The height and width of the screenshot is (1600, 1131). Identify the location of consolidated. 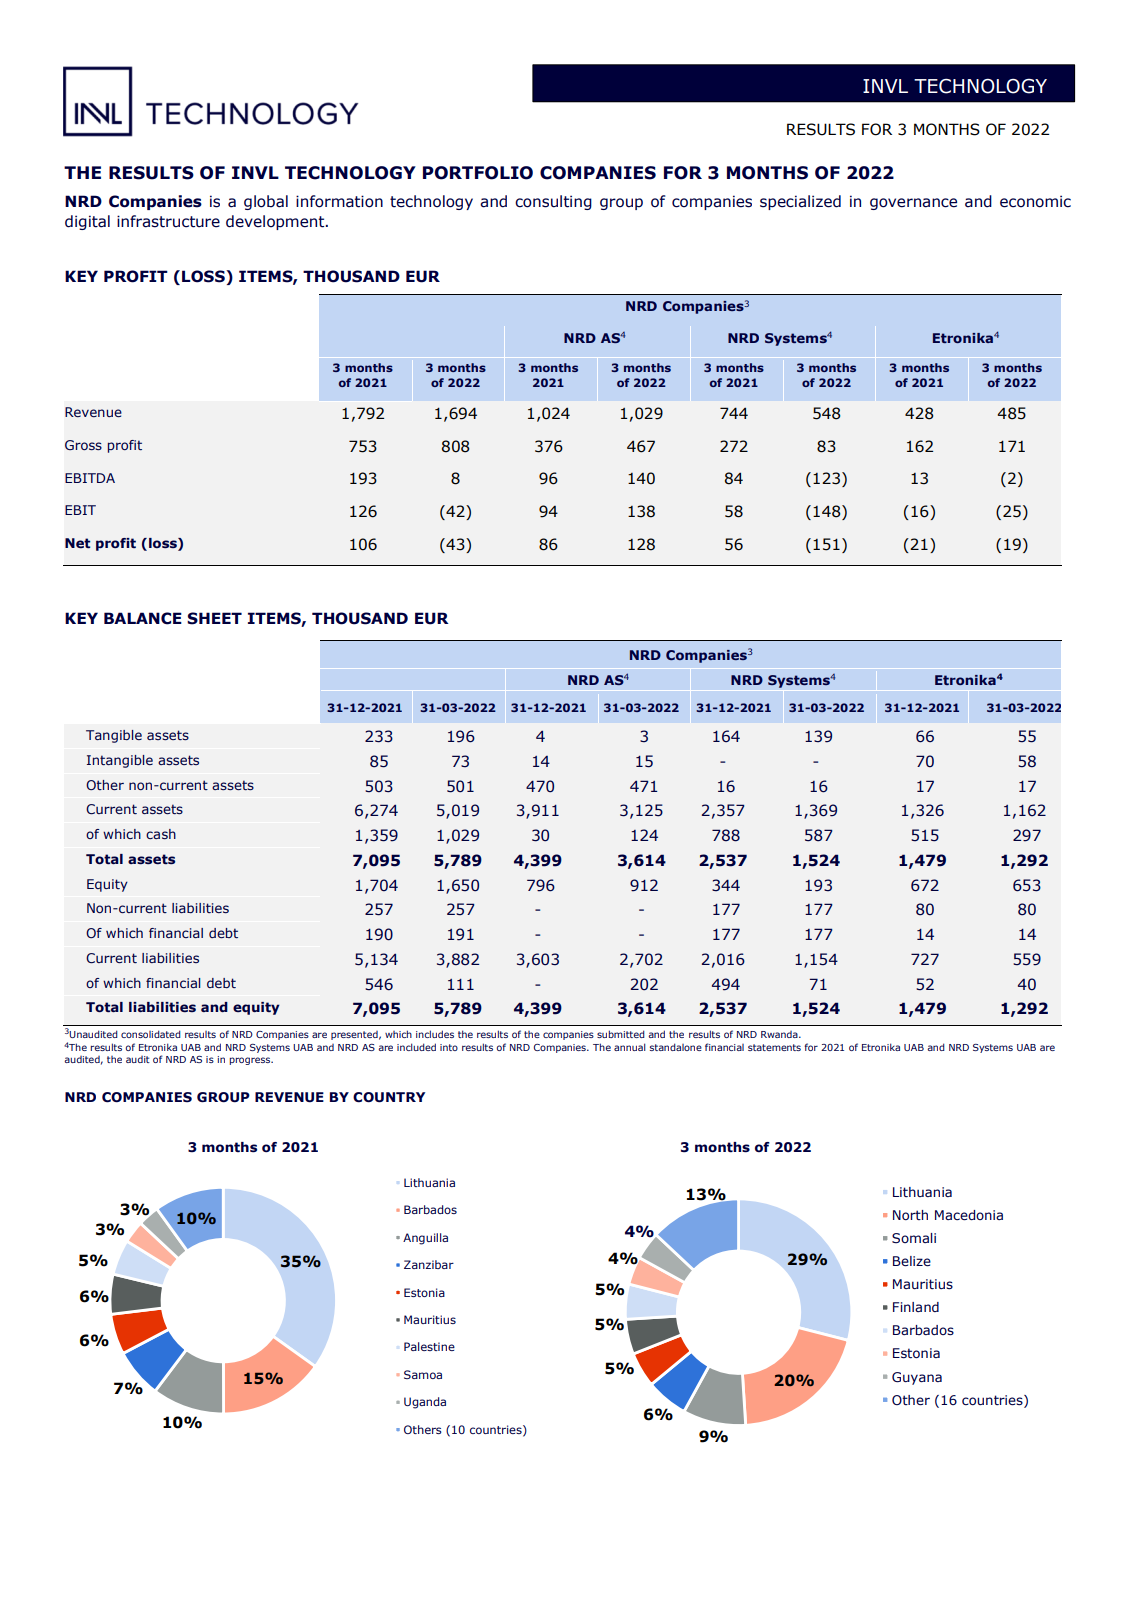
(151, 1034).
